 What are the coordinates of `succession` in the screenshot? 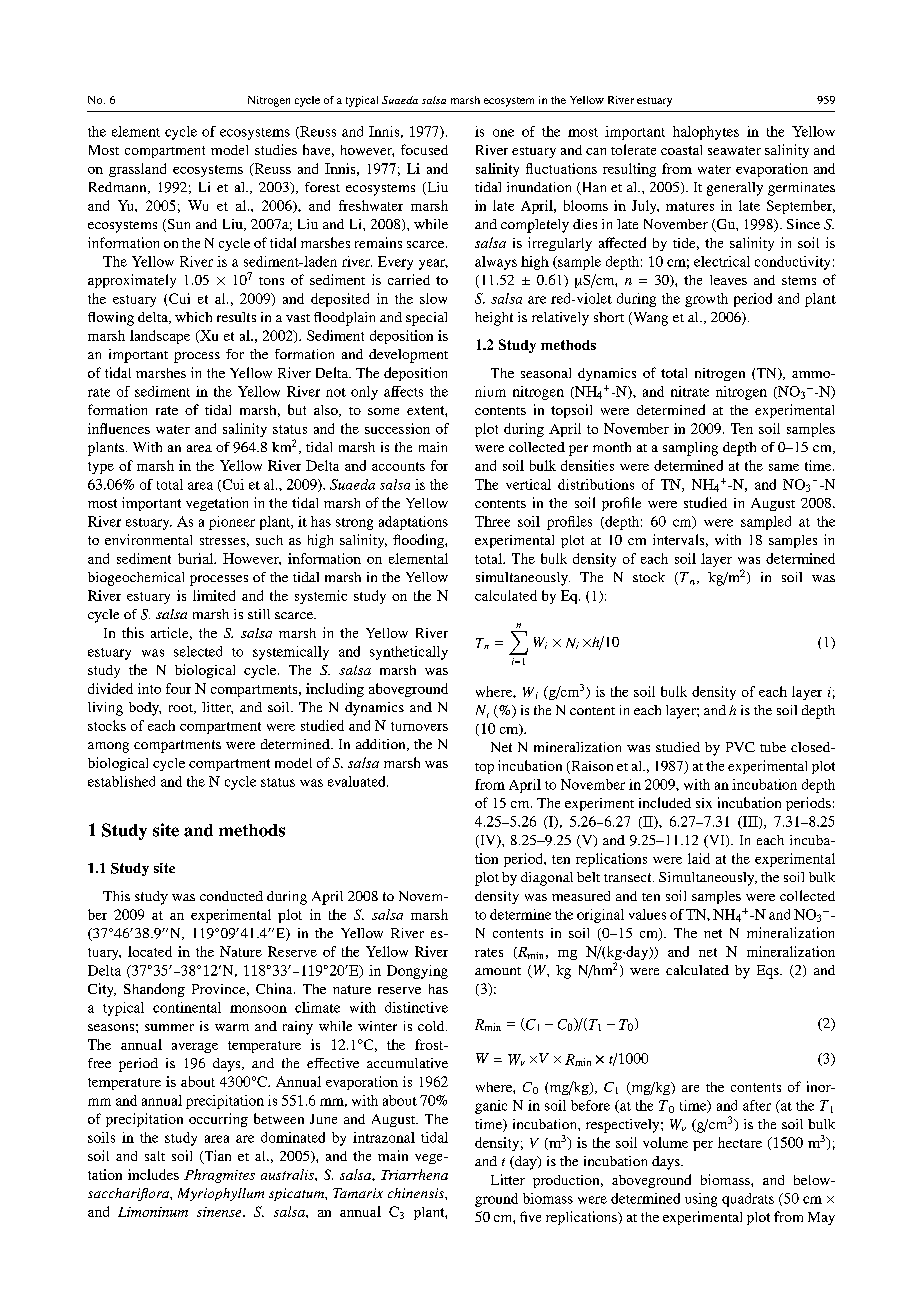 It's located at (397, 428).
